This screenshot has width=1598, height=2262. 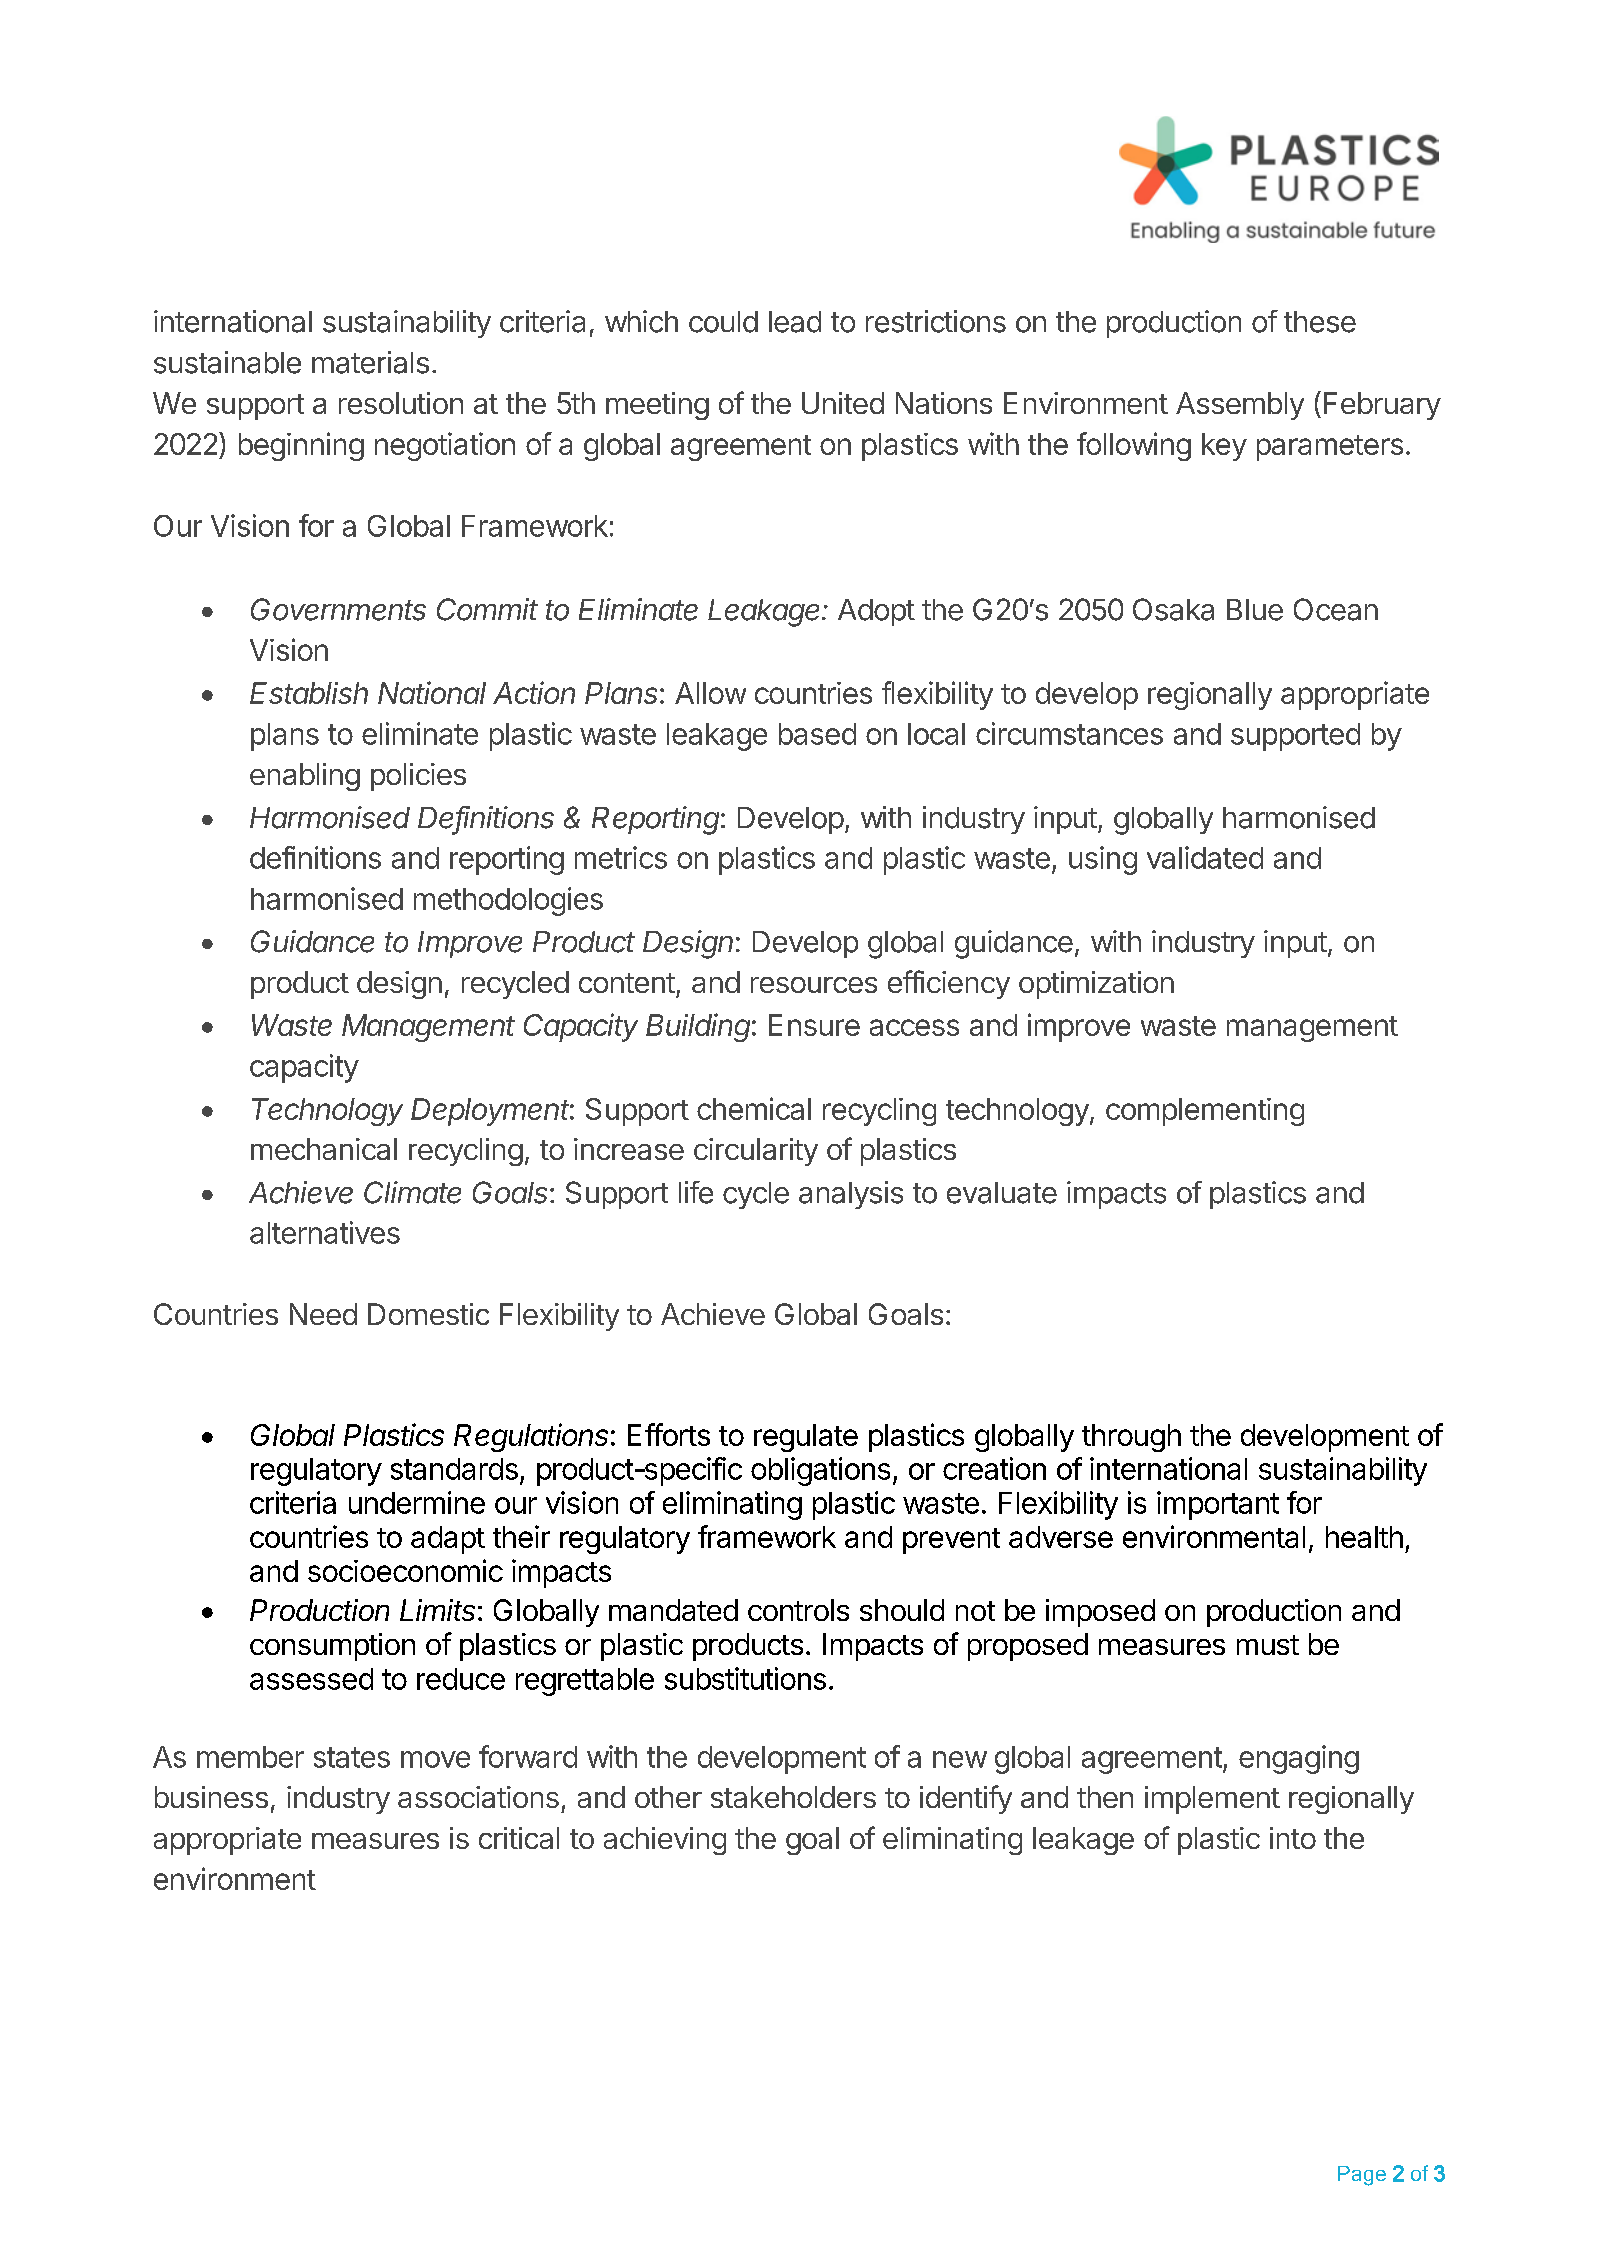 What do you see at coordinates (665, 1841) in the screenshot?
I see `achieving` at bounding box center [665, 1841].
